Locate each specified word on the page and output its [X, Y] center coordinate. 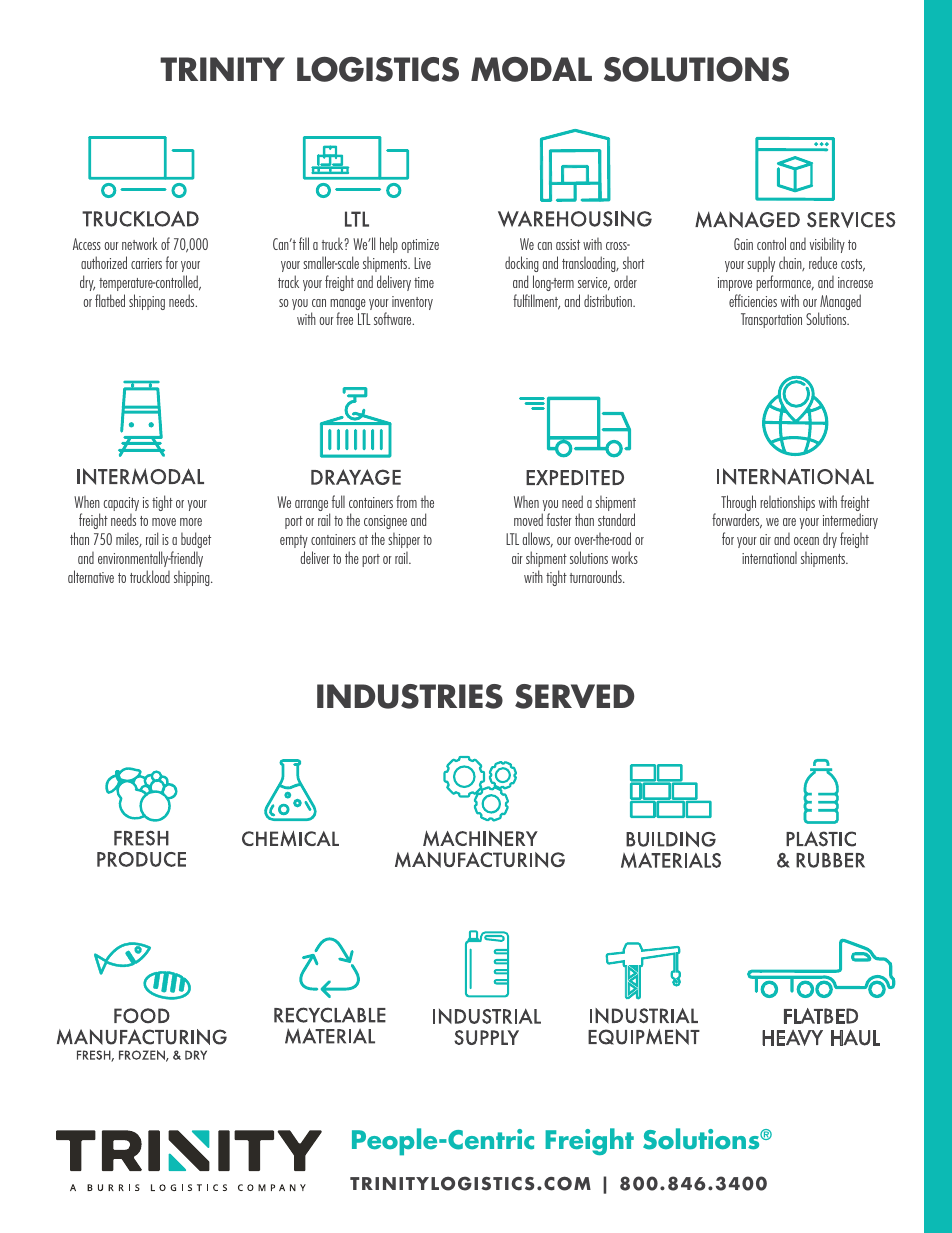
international [769, 558]
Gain [743, 244]
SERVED [575, 696]
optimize [420, 246]
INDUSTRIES [410, 696]
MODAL [531, 69]
